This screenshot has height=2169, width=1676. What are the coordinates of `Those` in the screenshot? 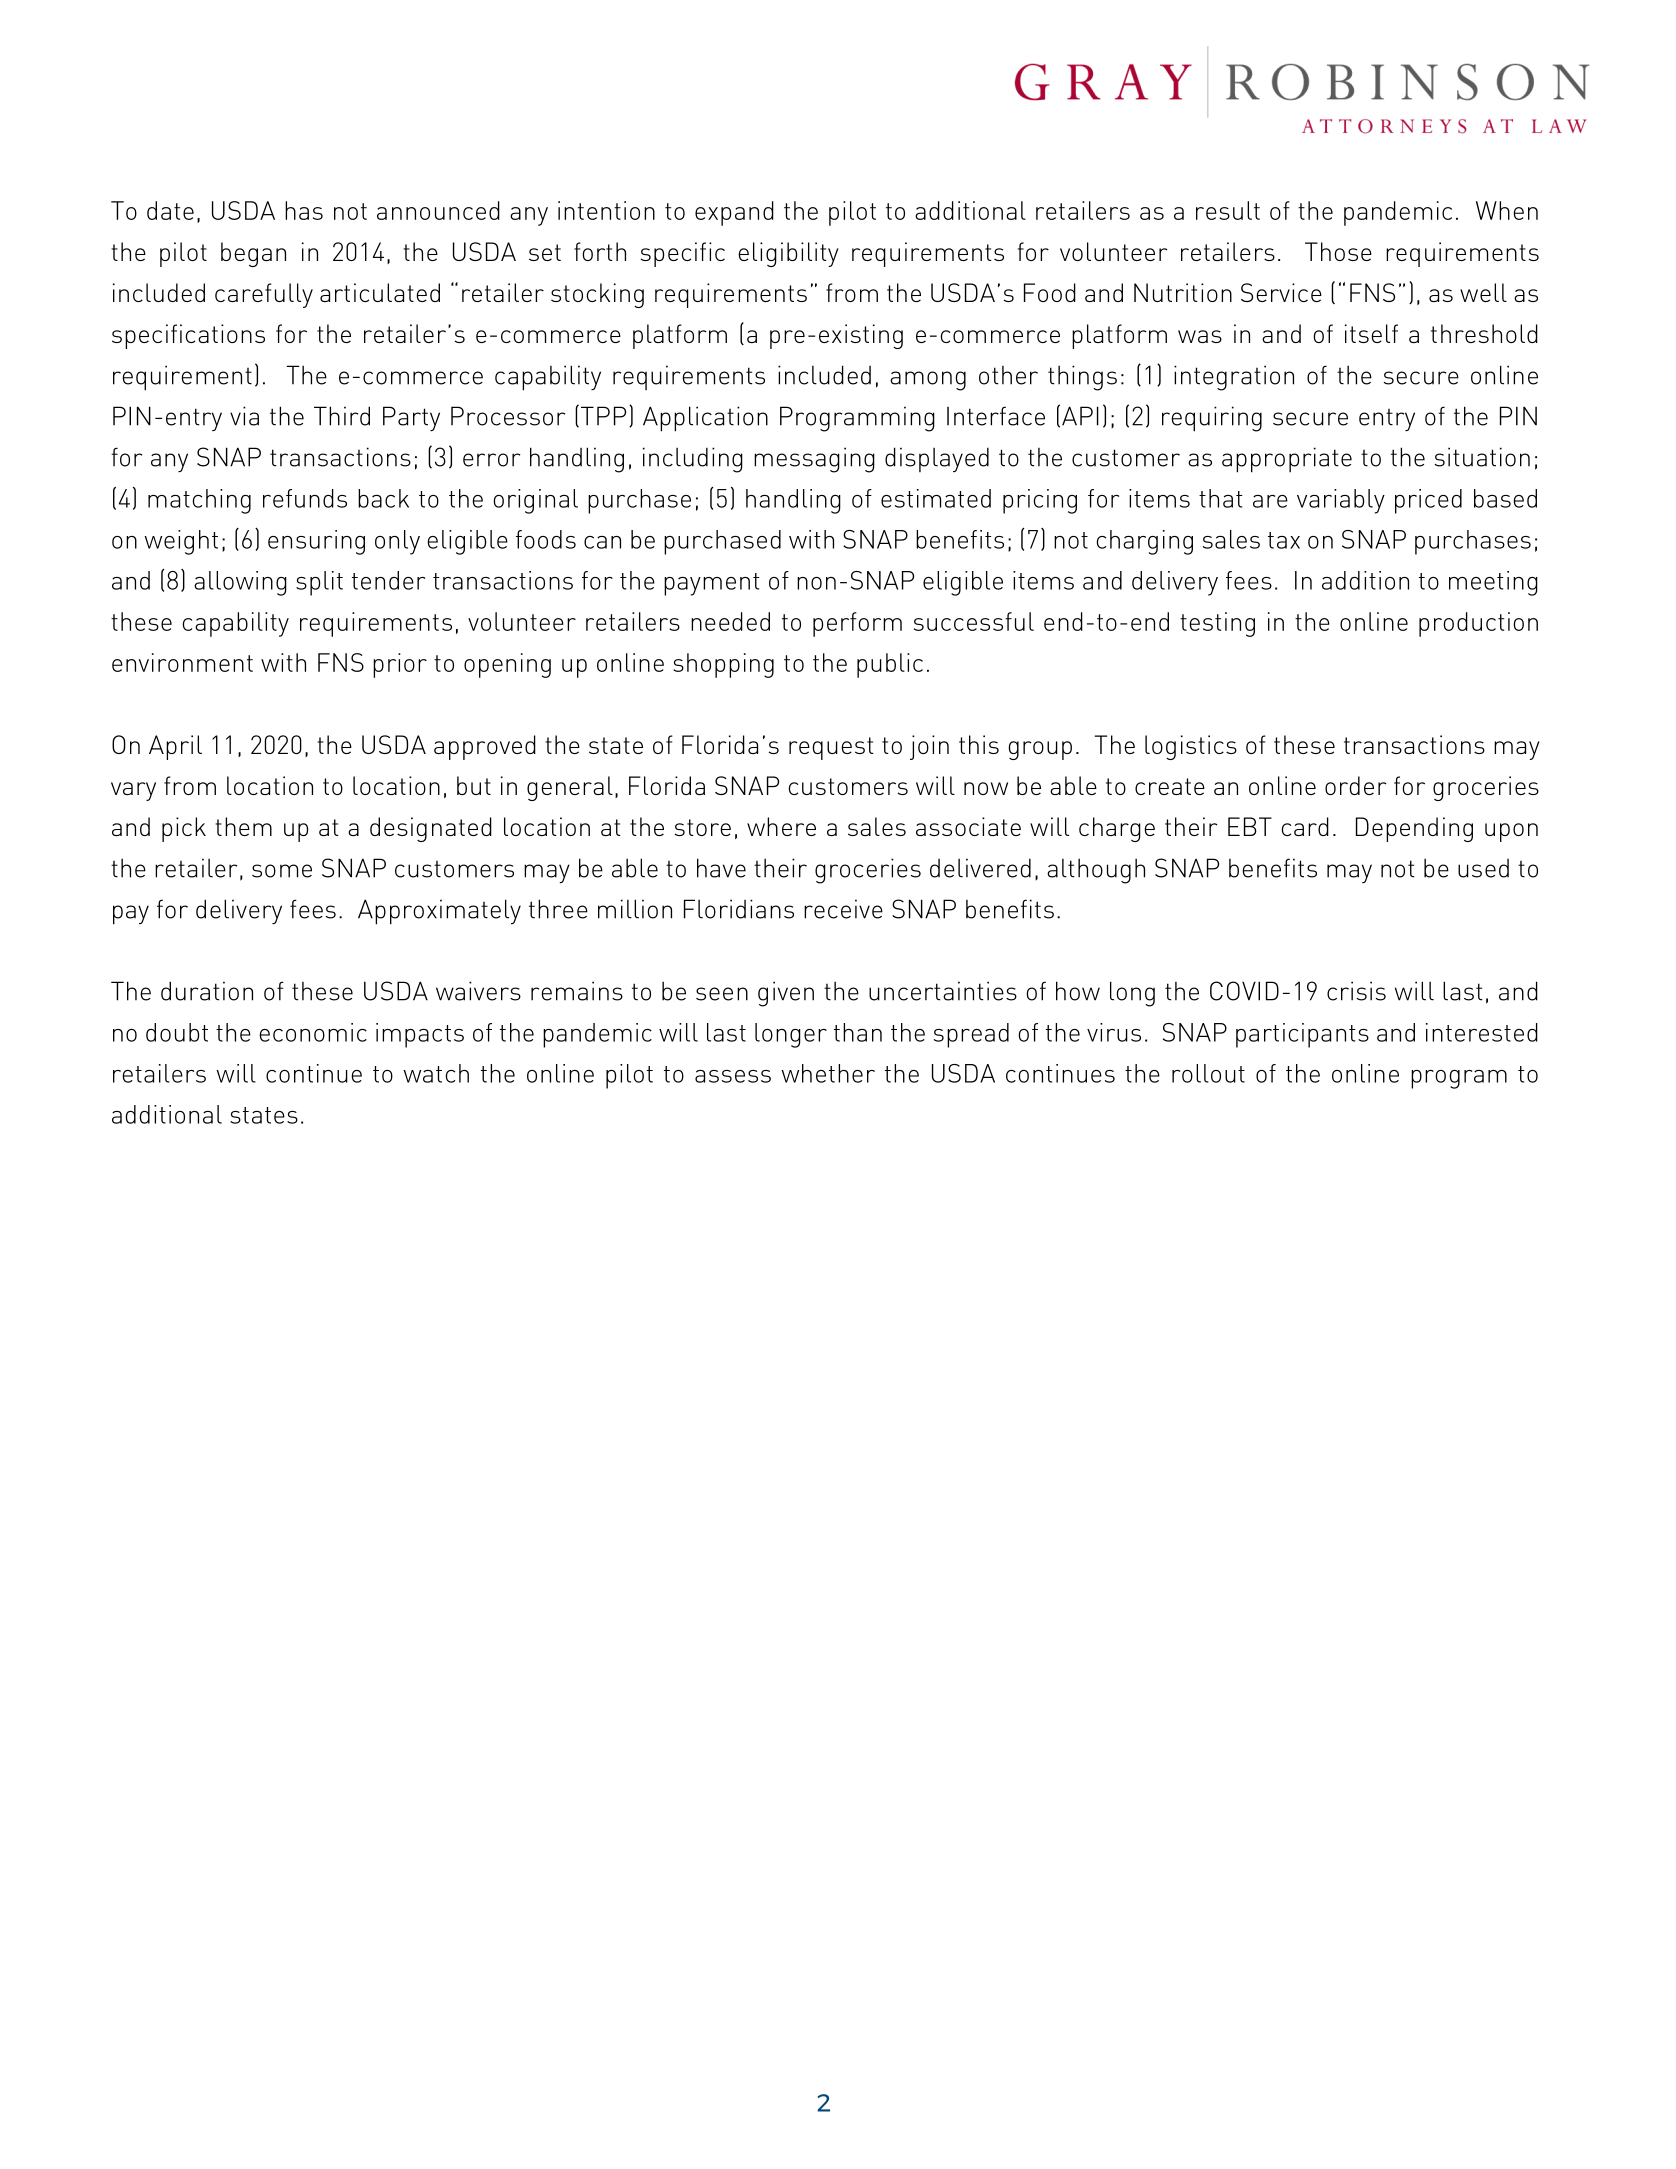 It's located at (1338, 251).
